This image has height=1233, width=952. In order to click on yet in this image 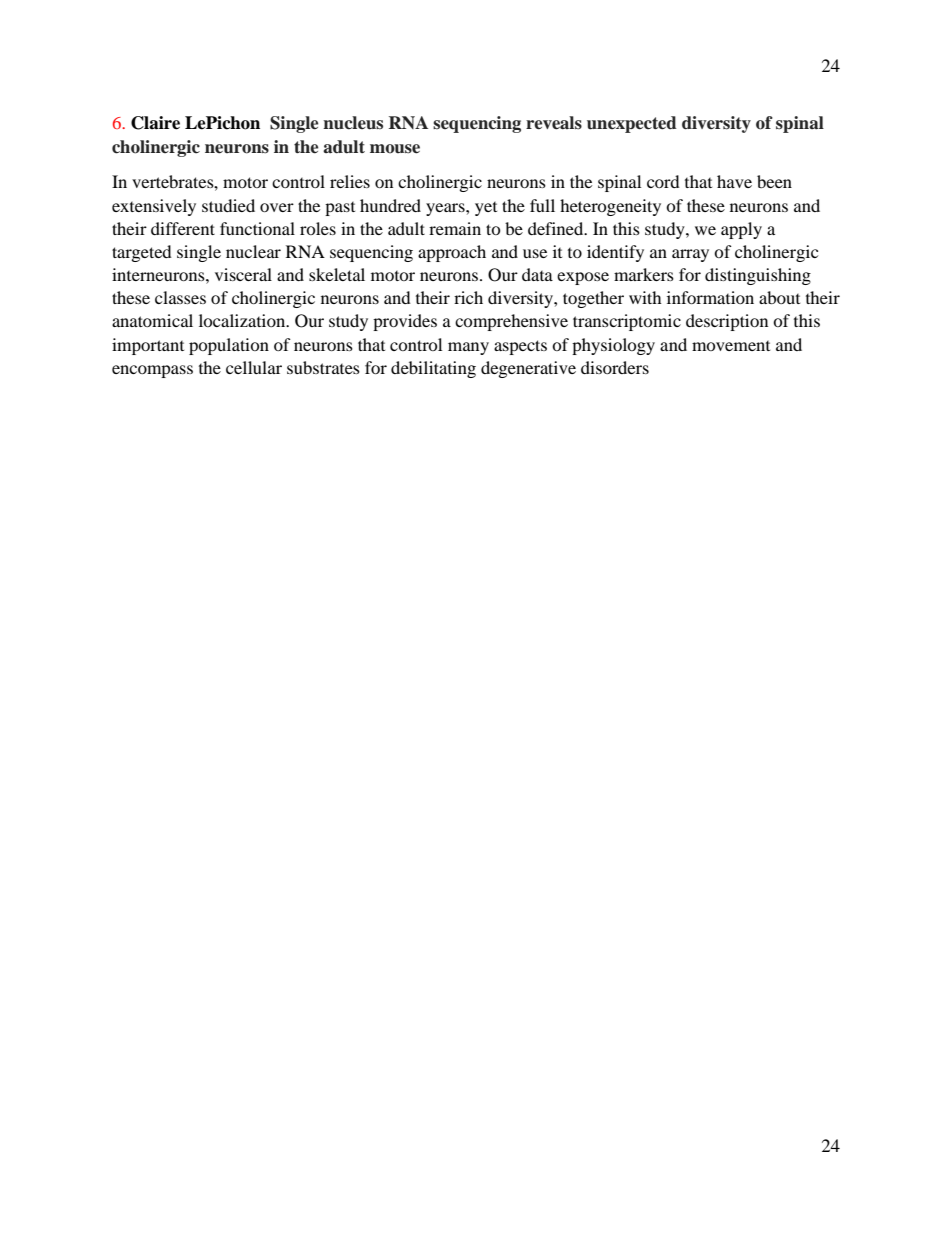, I will do `click(486, 209)`.
